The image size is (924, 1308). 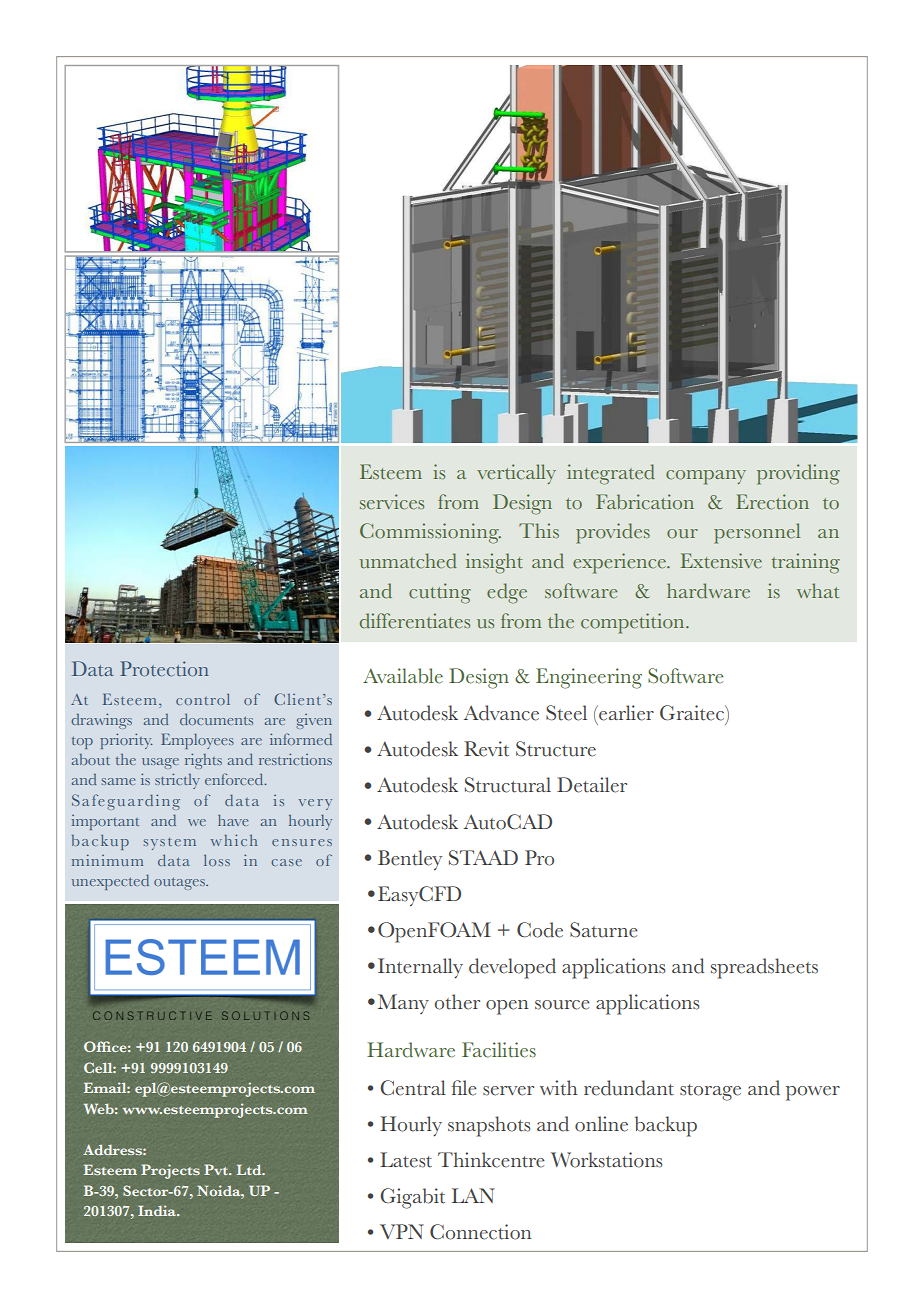 What do you see at coordinates (606, 1160) in the screenshot?
I see `Workstations` at bounding box center [606, 1160].
